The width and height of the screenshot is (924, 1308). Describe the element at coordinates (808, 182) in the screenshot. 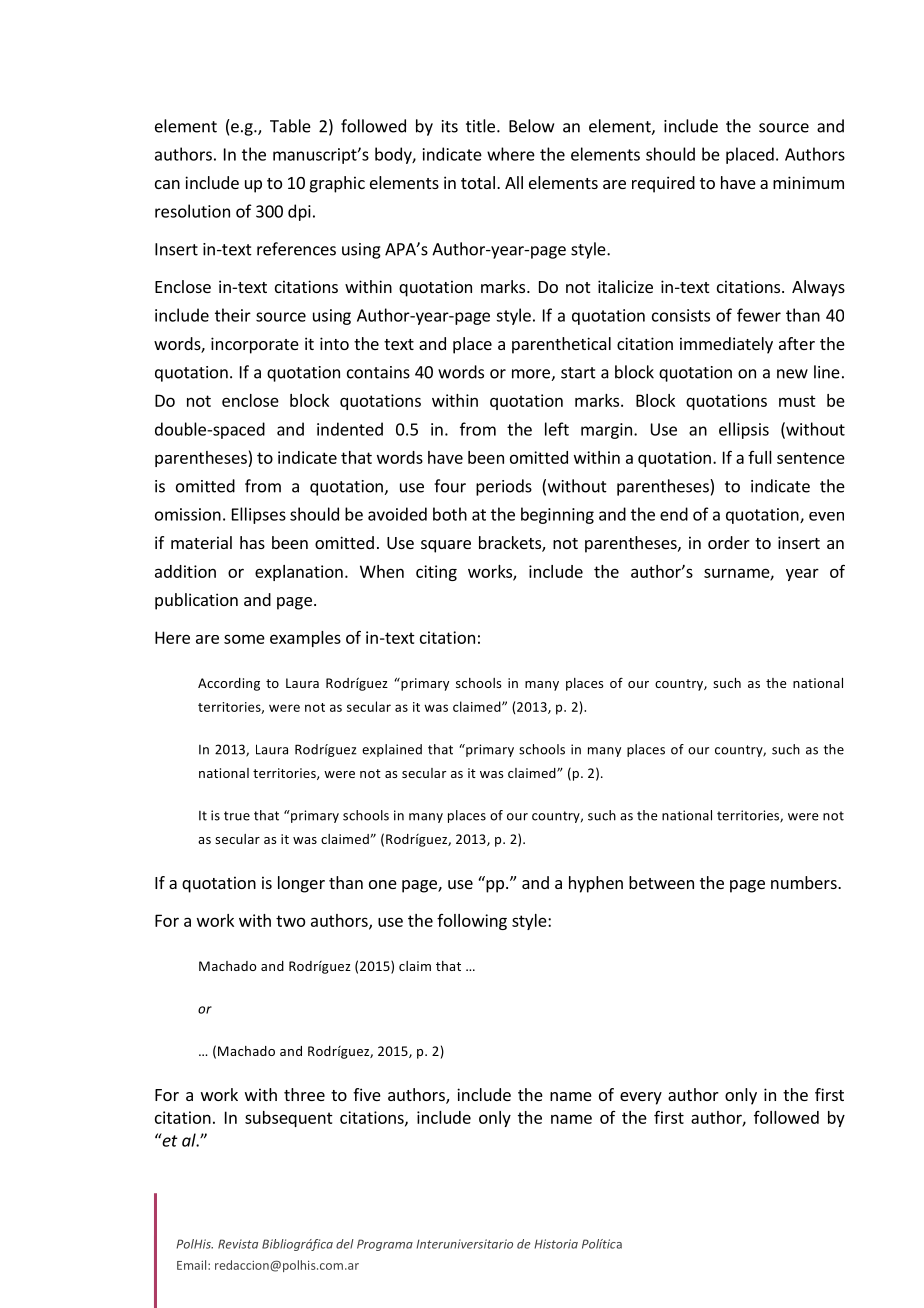

I see `minimum` at that location.
